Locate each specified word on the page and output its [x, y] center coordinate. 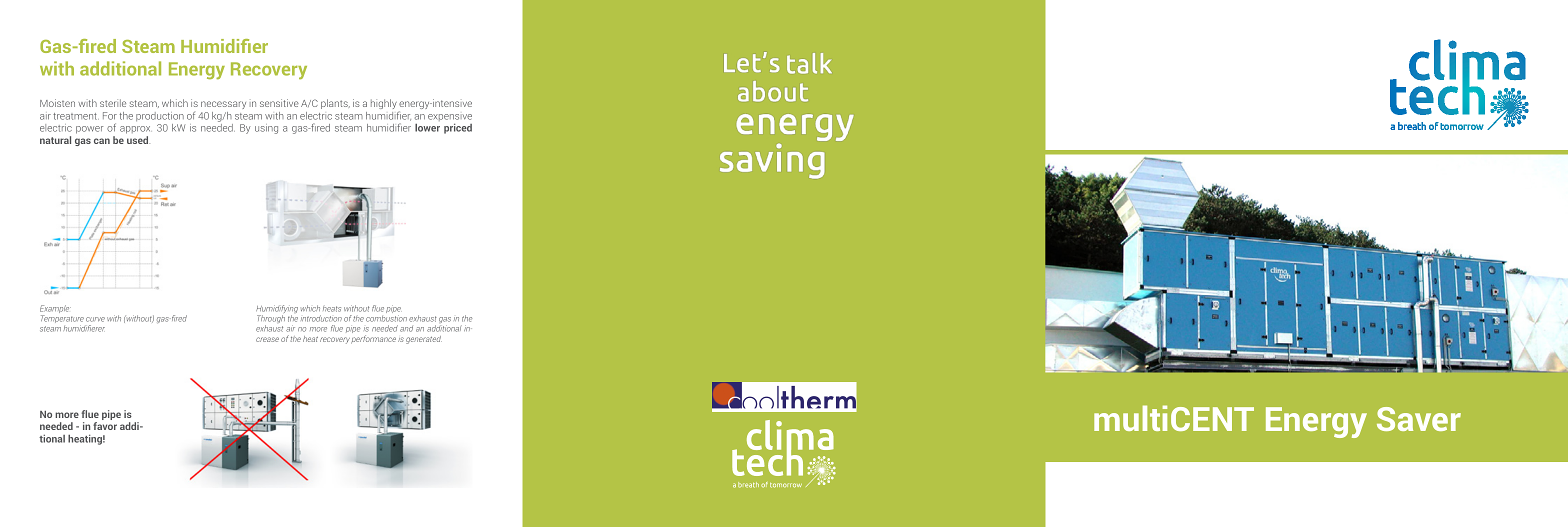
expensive [450, 117]
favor [105, 426]
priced [458, 129]
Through [271, 320]
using [266, 129]
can [102, 141]
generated [424, 340]
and [406, 329]
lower [427, 128]
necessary [223, 105]
